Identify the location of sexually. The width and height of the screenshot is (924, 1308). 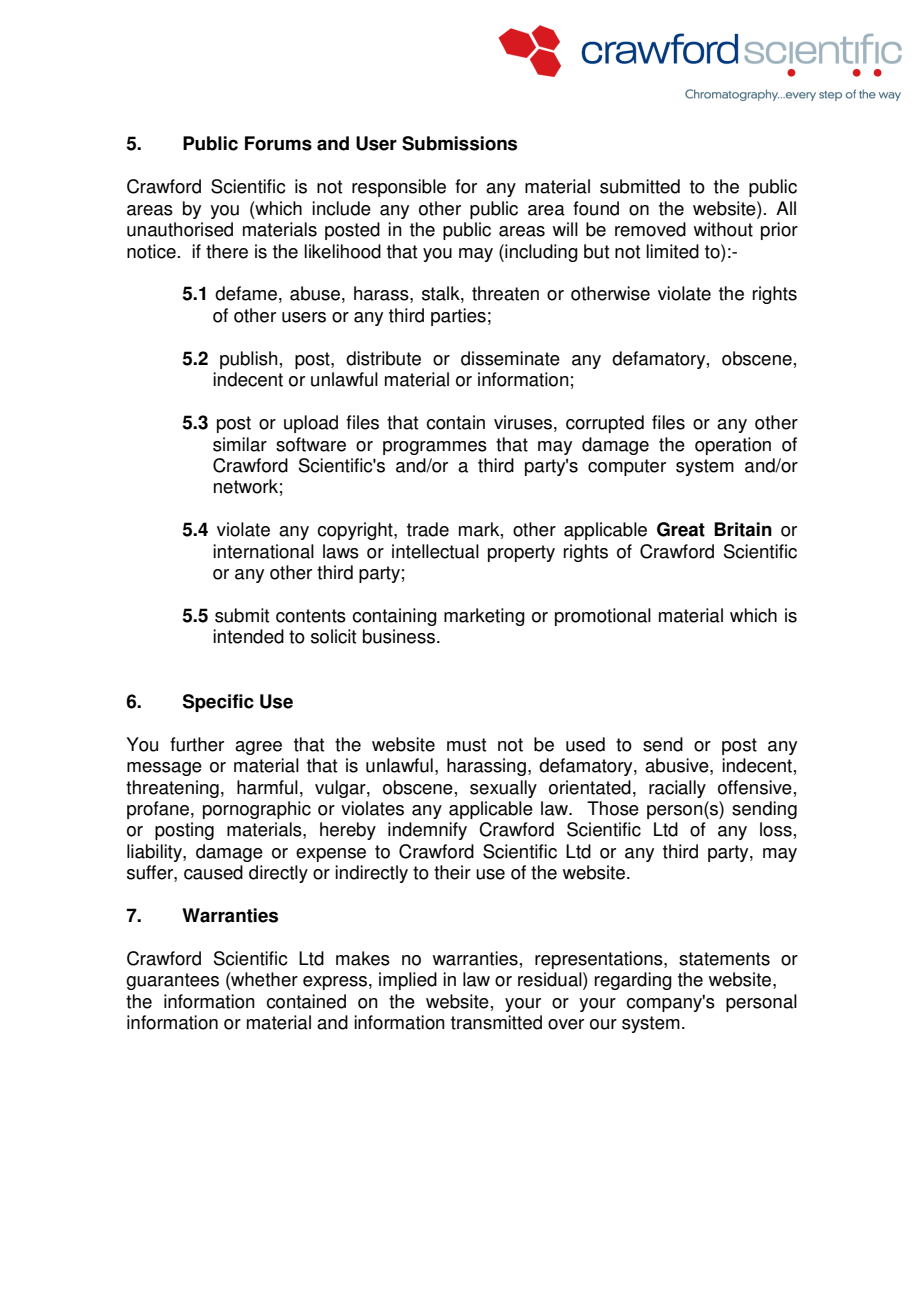
(503, 789).
